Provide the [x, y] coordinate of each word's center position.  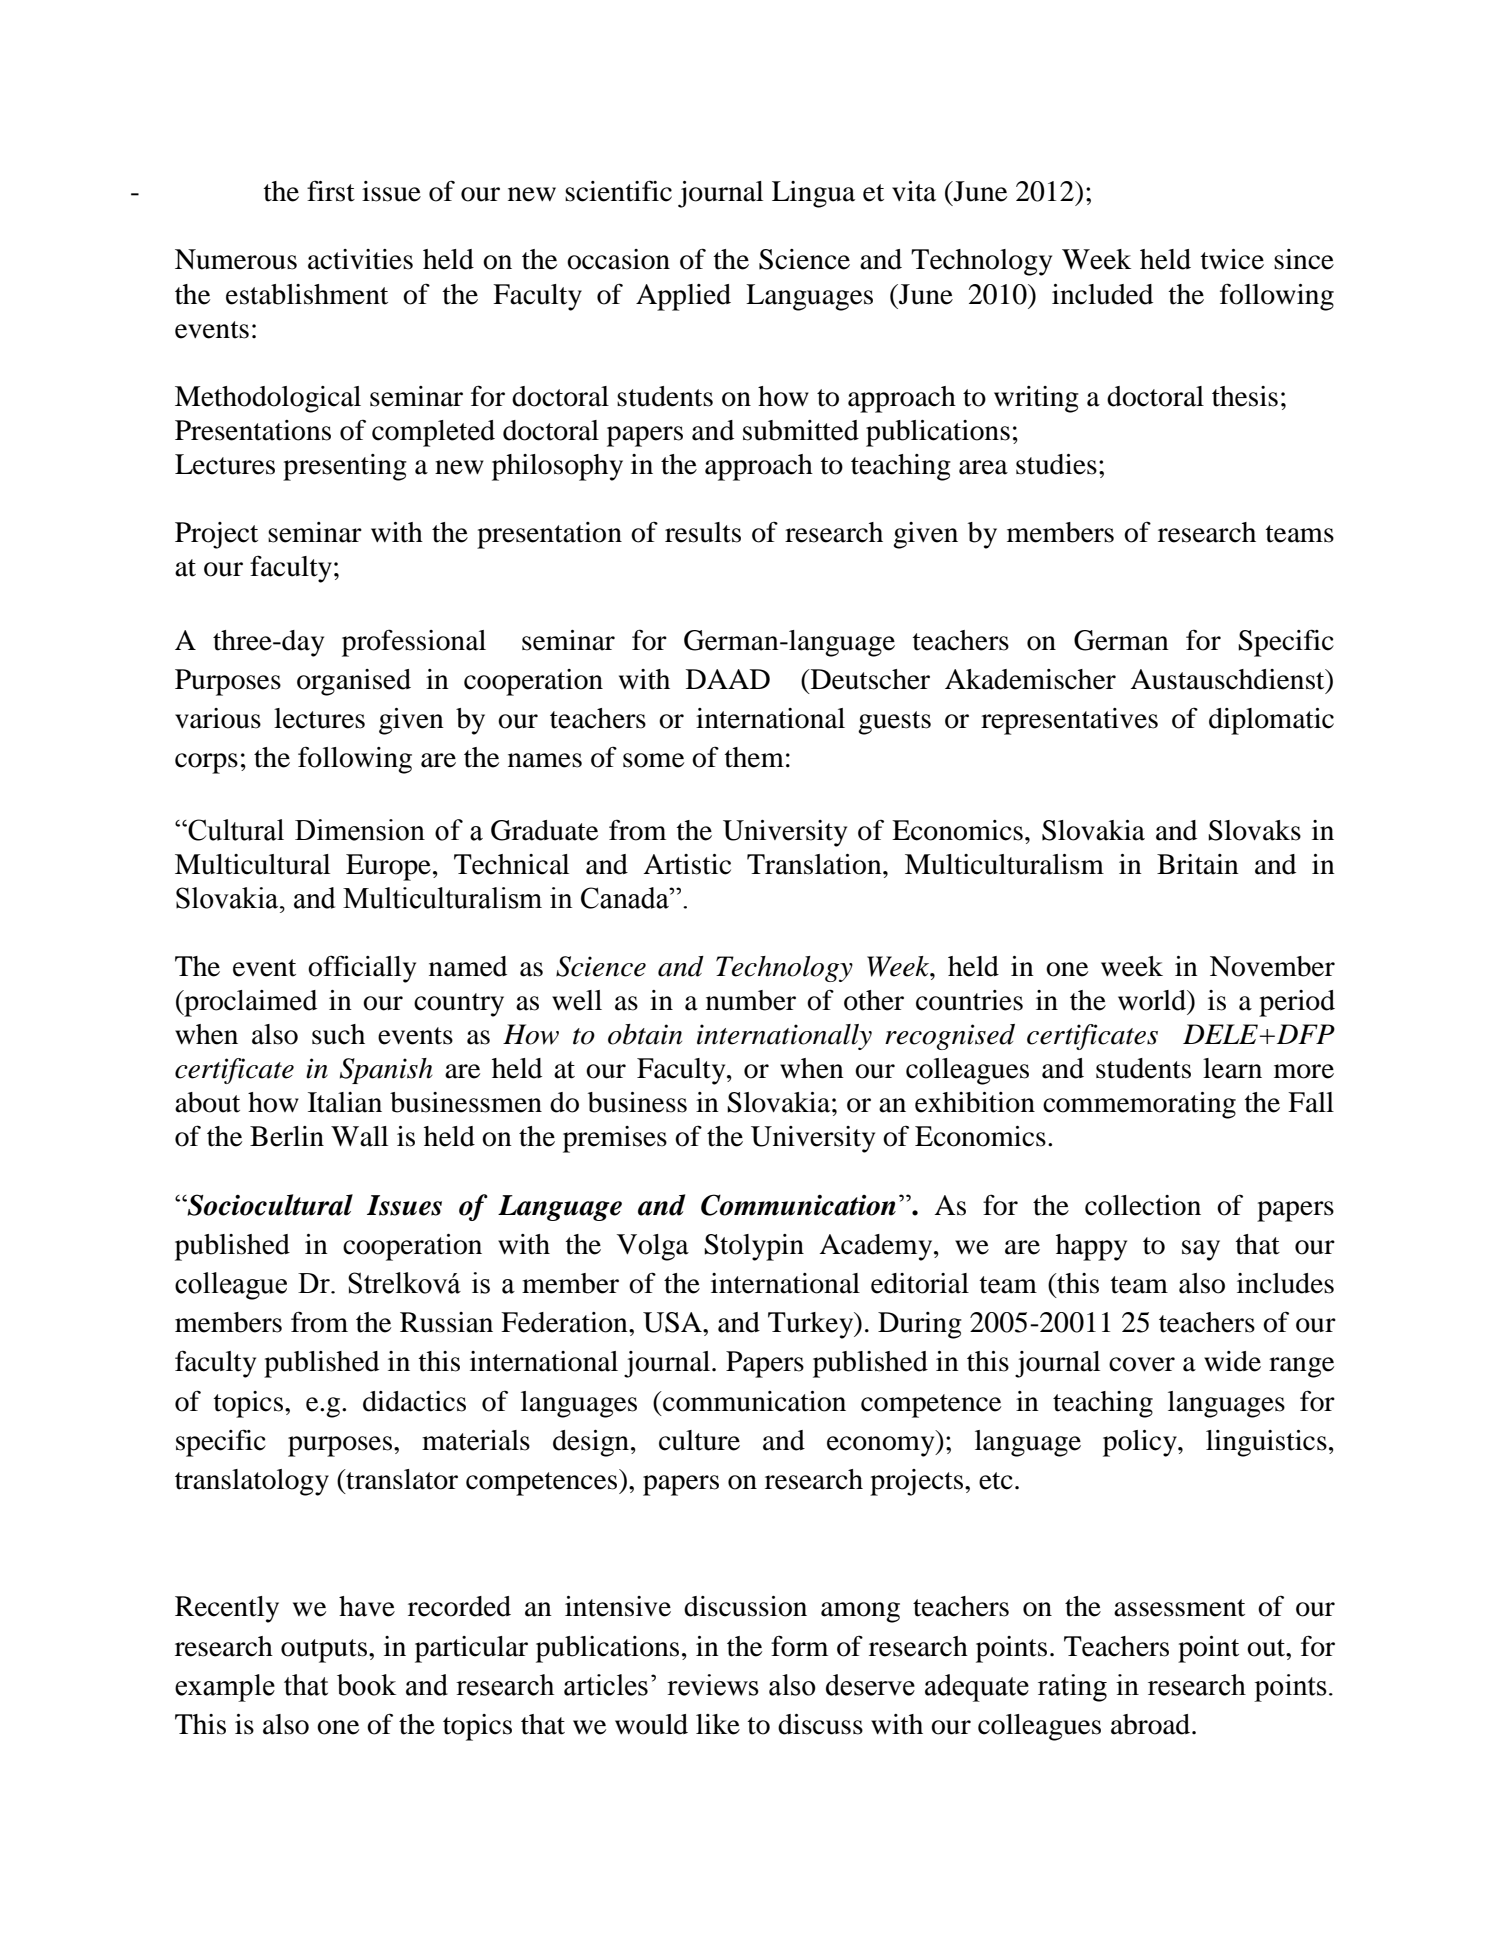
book [366, 1685]
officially [362, 969]
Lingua [813, 194]
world [1153, 1000]
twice [1232, 259]
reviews [713, 1685]
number [751, 1000]
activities [360, 259]
